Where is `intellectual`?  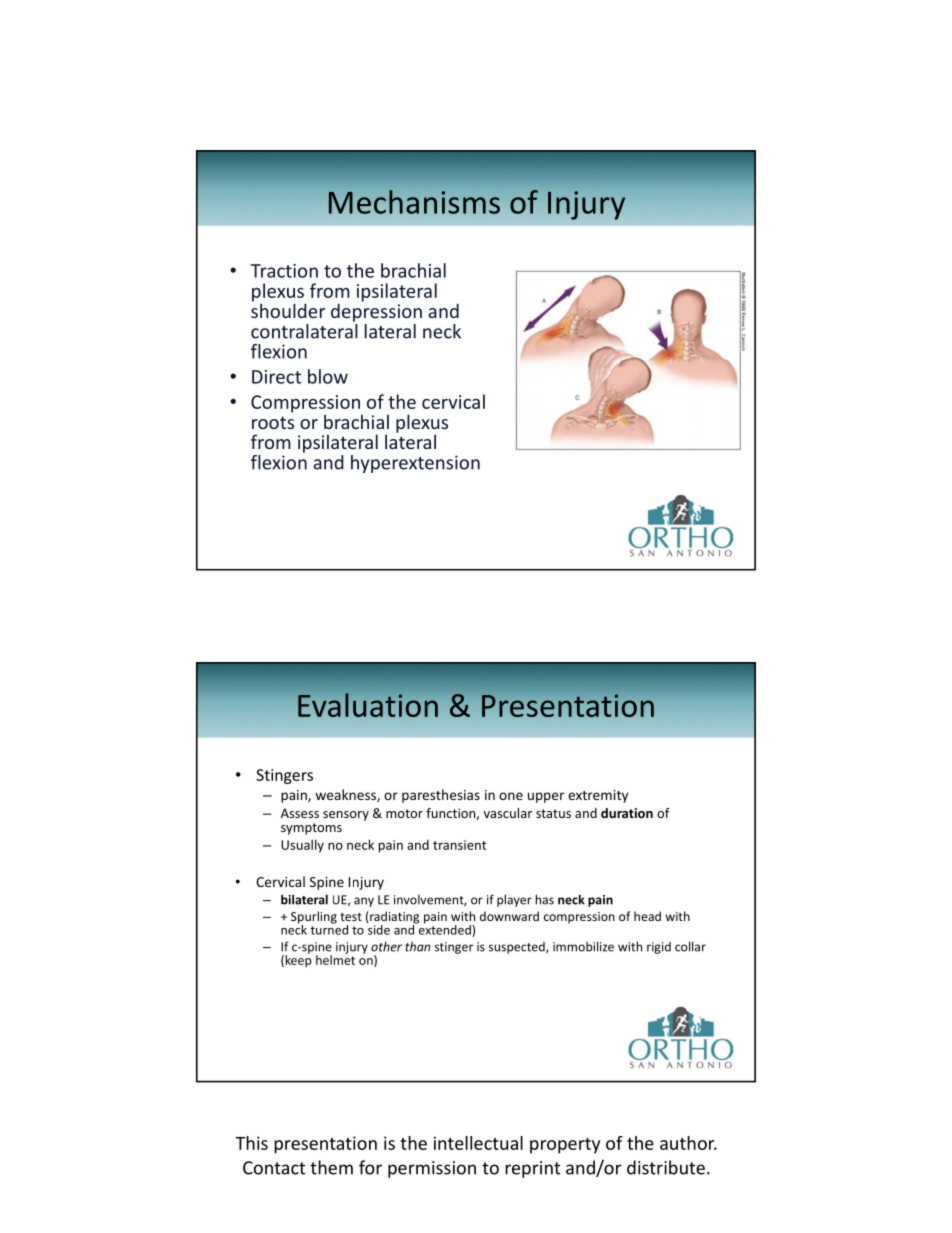
intellectual is located at coordinates (478, 1143).
